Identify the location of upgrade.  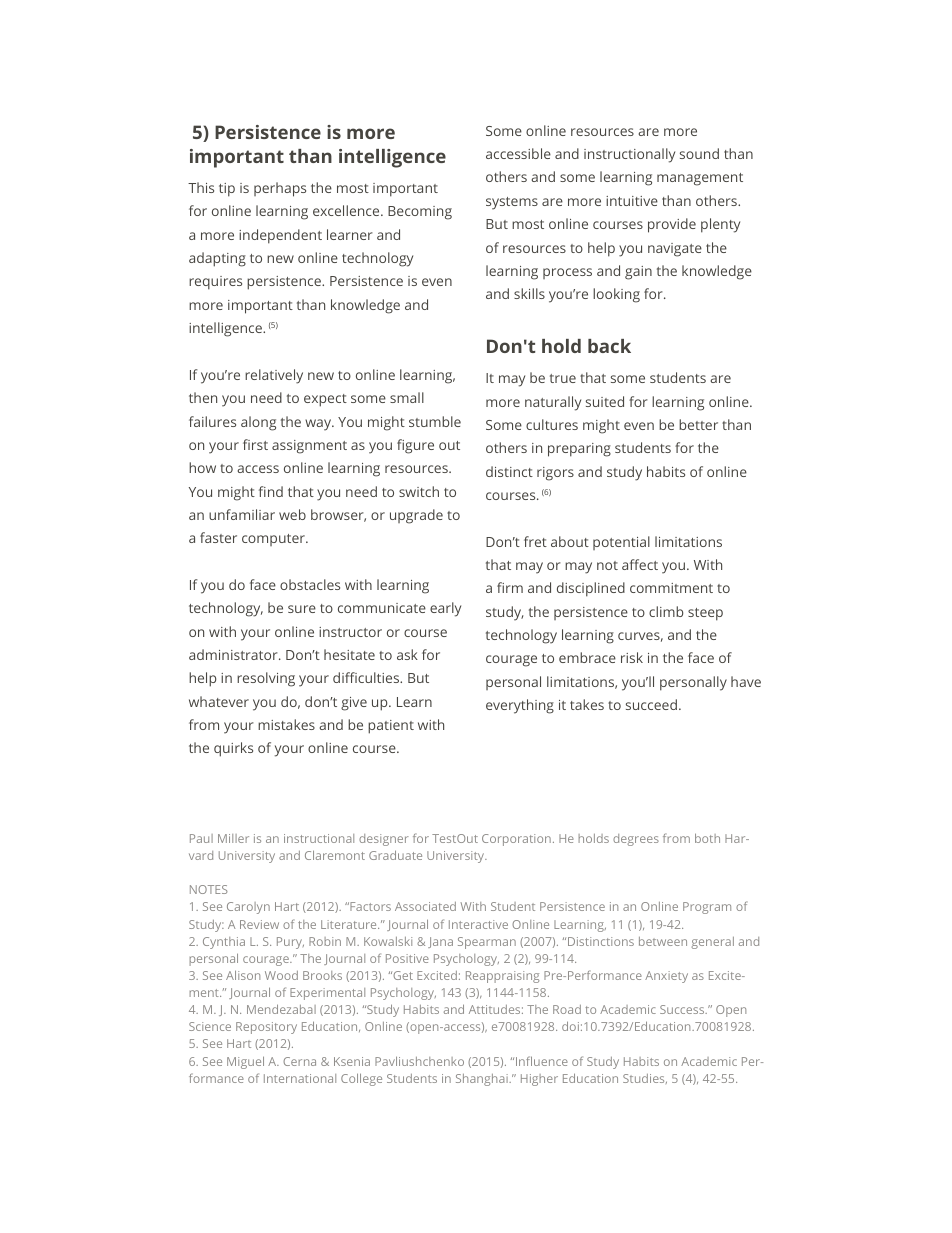
(416, 516).
